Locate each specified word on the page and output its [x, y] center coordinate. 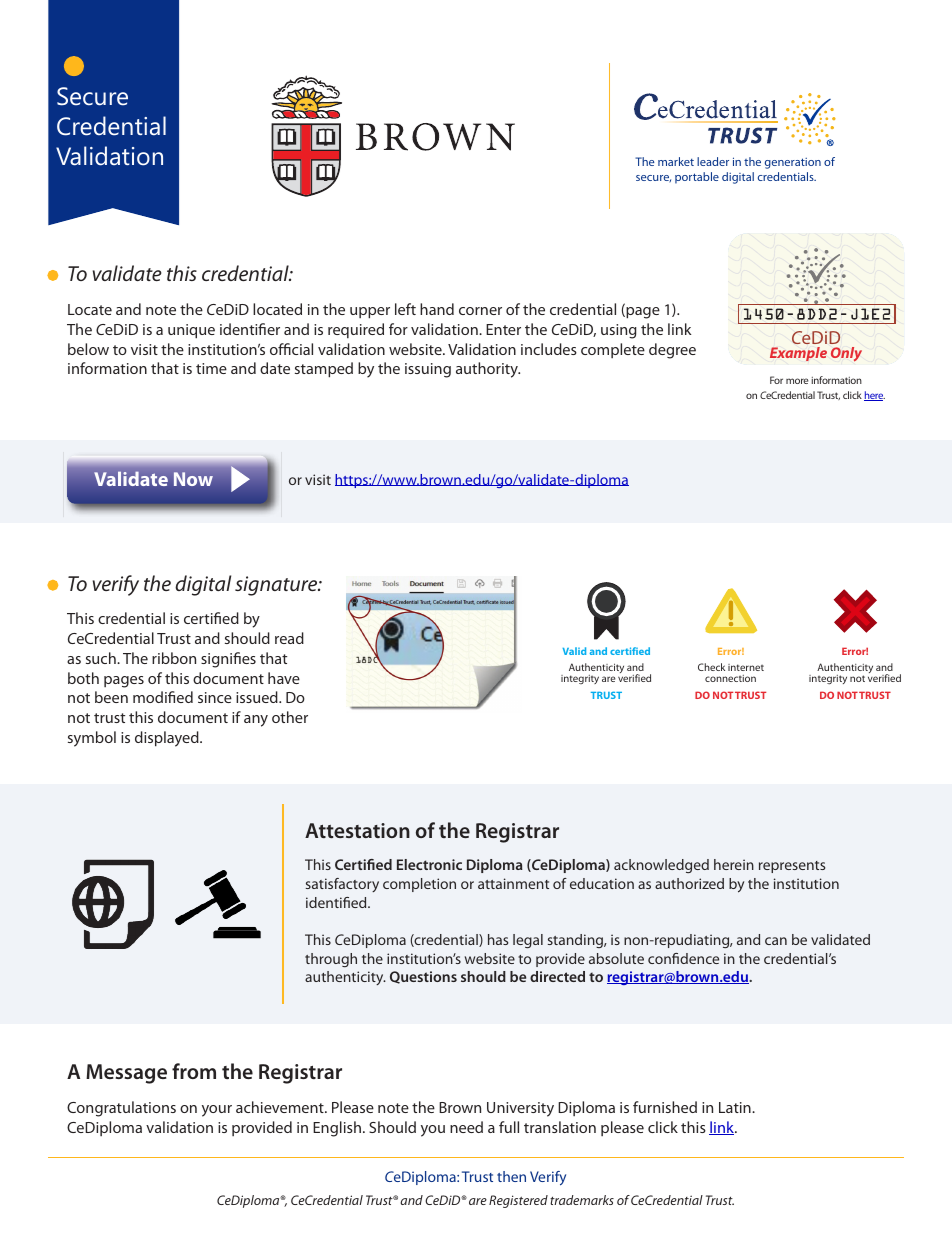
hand [437, 309]
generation [793, 163]
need [466, 1127]
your [217, 1111]
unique [191, 331]
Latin [736, 1107]
